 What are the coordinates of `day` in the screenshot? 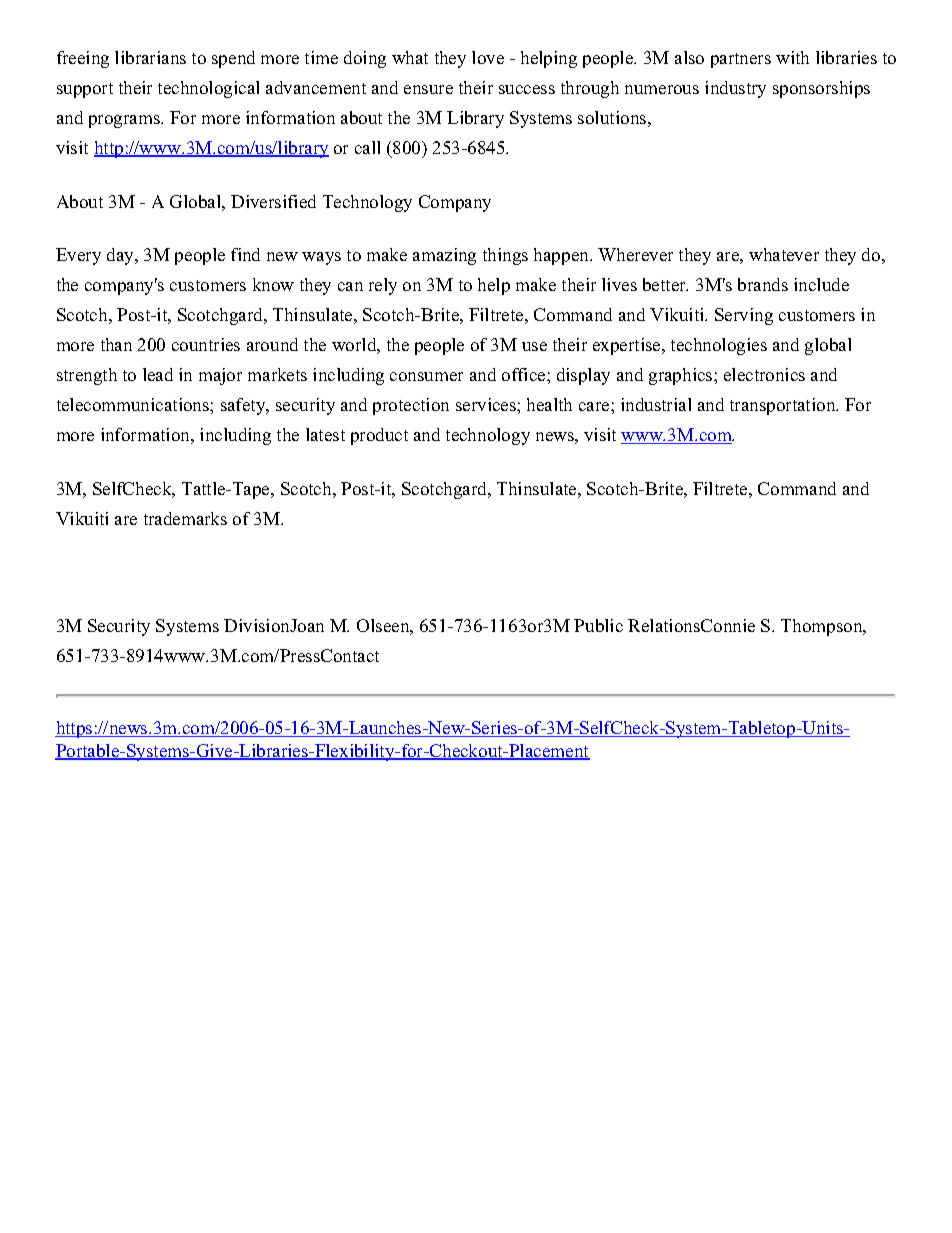 It's located at (121, 256).
